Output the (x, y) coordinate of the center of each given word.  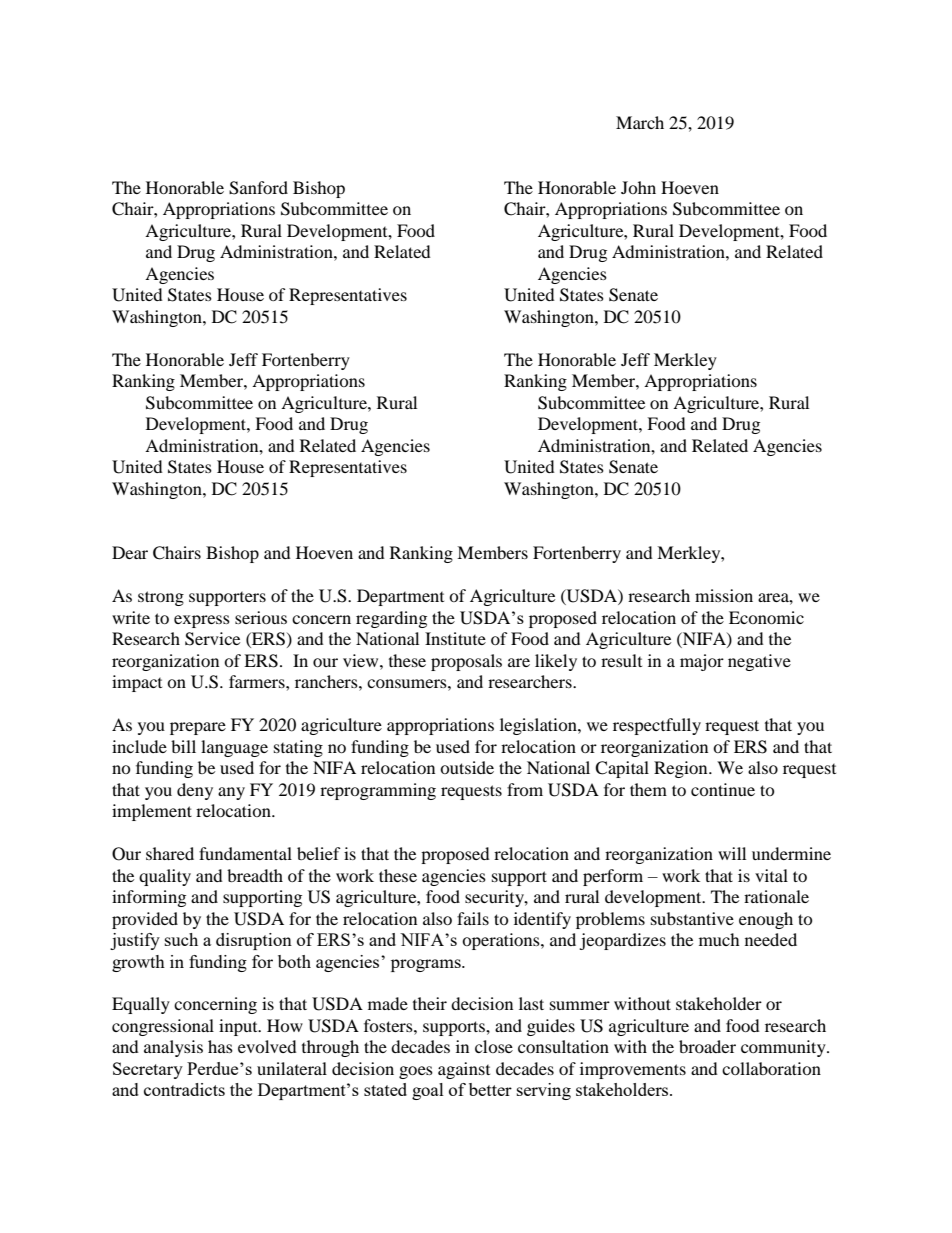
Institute (455, 638)
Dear (130, 552)
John (638, 187)
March (640, 122)
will (732, 853)
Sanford (258, 188)
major (702, 662)
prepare (198, 728)
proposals (466, 662)
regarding (391, 619)
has (220, 1046)
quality (165, 877)
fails (473, 918)
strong (161, 598)
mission (724, 595)
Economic (766, 617)
